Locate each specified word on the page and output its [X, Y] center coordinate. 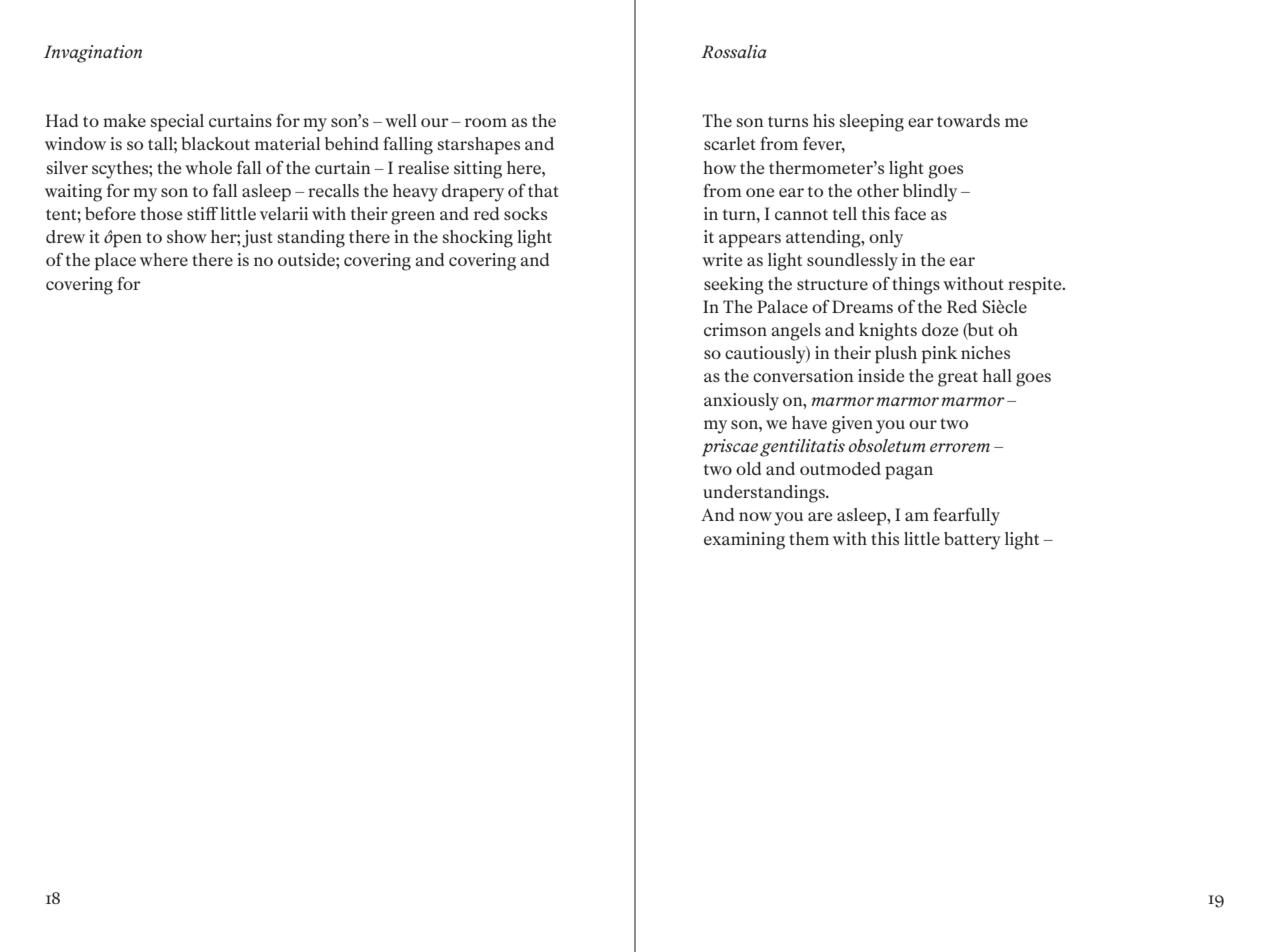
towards [968, 120]
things [916, 286]
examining [744, 541]
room [486, 122]
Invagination [93, 54]
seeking [734, 286]
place [115, 262]
